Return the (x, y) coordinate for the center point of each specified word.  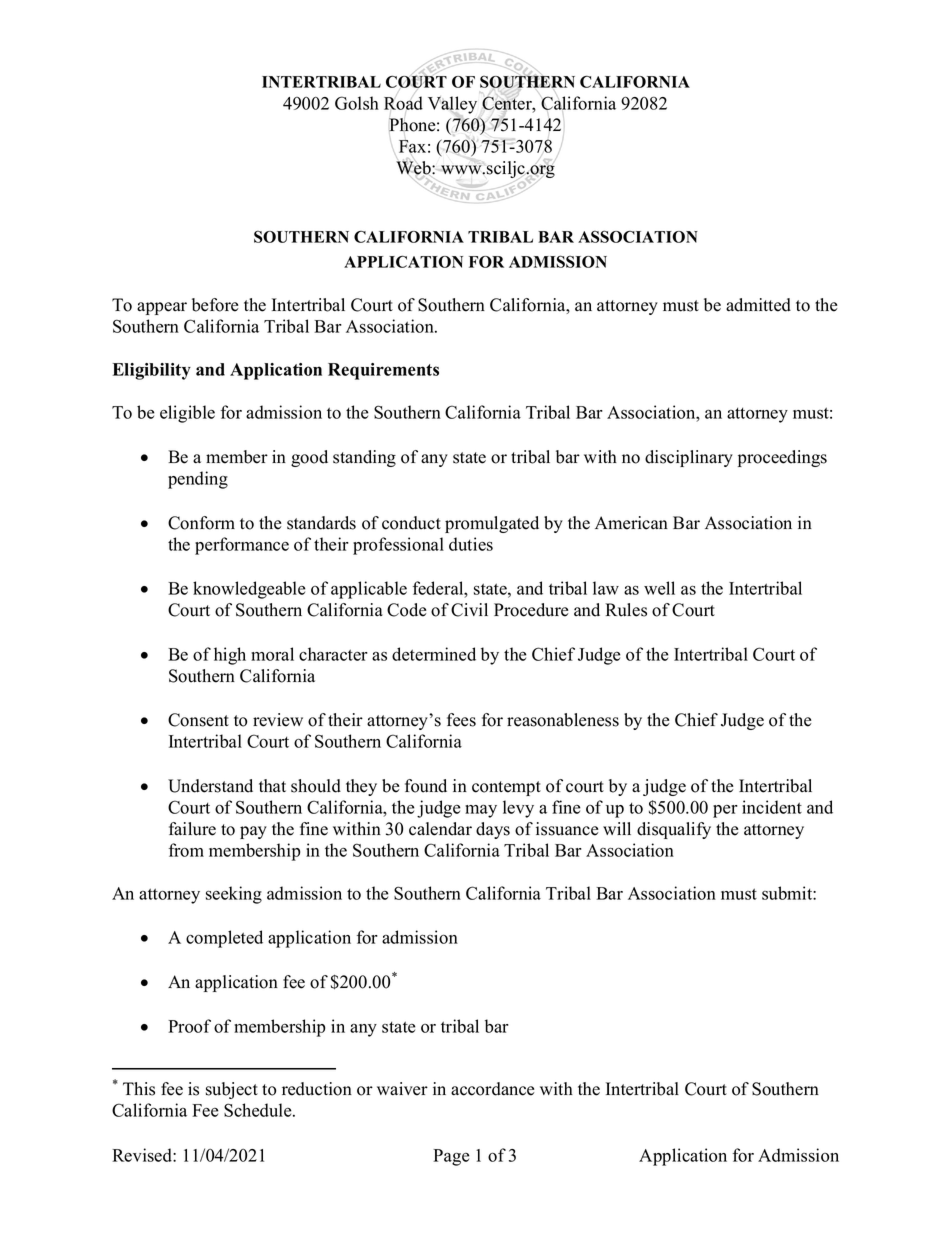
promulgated (492, 524)
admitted (758, 305)
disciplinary (689, 458)
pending (198, 480)
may (481, 811)
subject (232, 1090)
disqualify (674, 830)
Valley (452, 106)
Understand (210, 786)
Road (403, 103)
